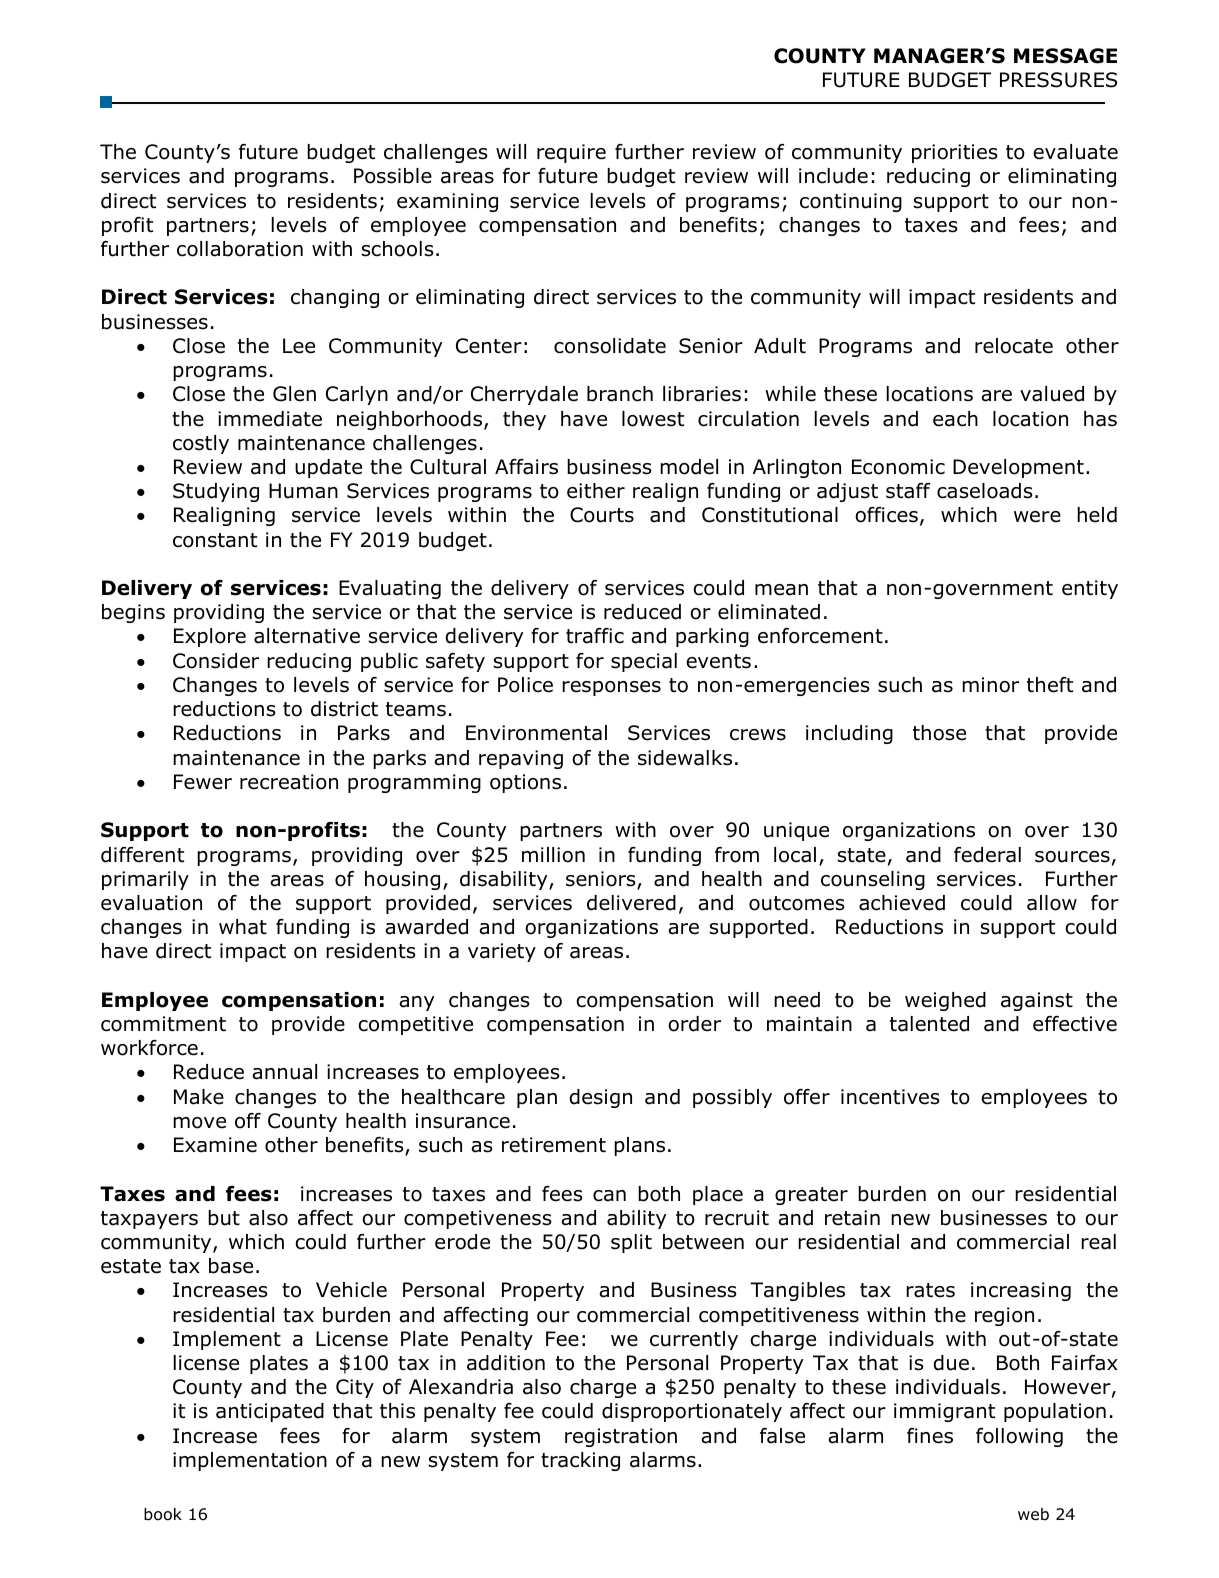  I want to click on order, so click(694, 1024).
